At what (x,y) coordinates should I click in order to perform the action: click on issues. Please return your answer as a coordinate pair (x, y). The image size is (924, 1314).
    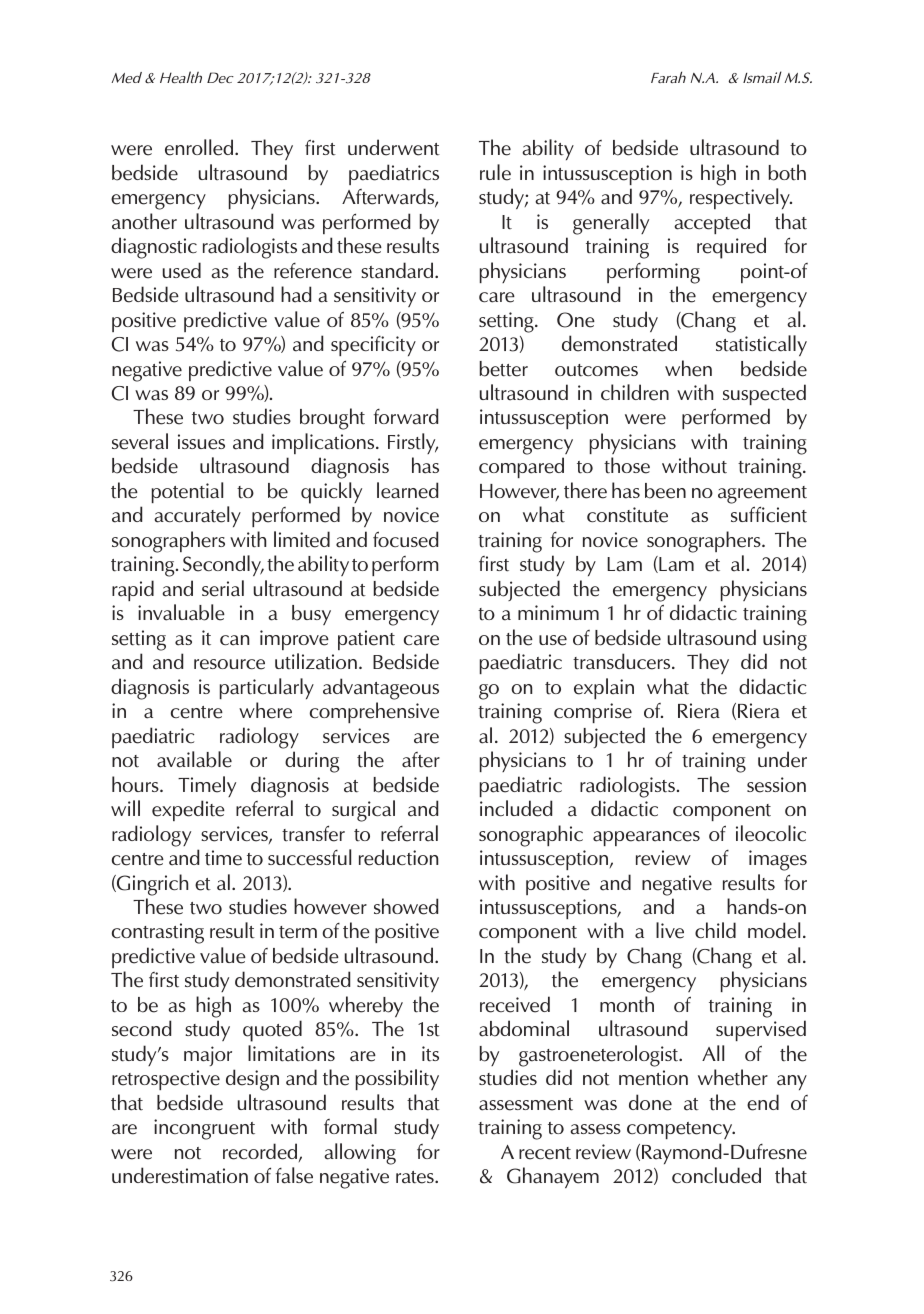
    Looking at the image, I should click on (201, 442).
